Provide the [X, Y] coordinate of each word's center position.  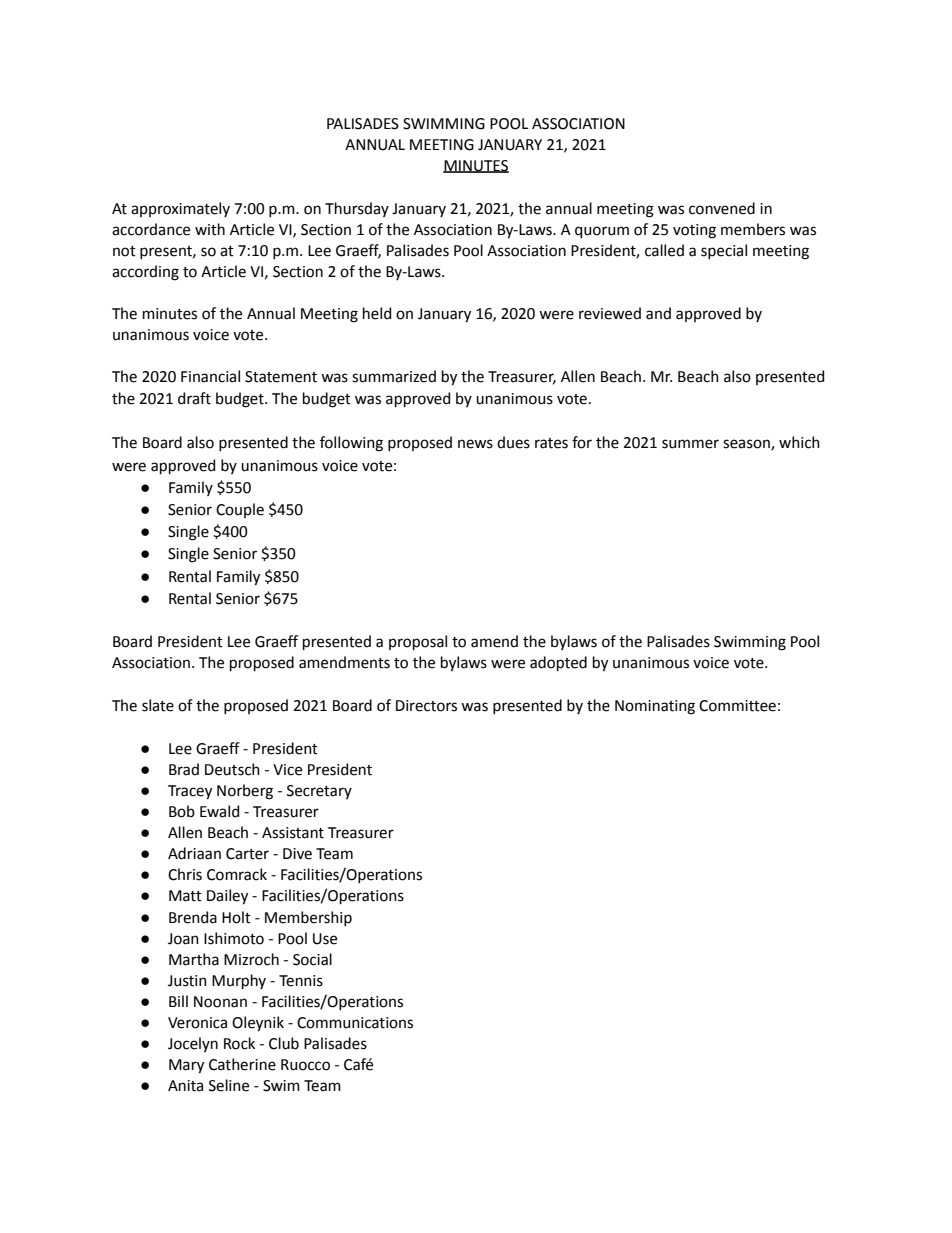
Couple [240, 510]
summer [690, 444]
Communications [355, 1023]
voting [694, 231]
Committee [737, 706]
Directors [426, 706]
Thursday [357, 209]
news [475, 444]
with [210, 229]
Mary [186, 1066]
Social [312, 959]
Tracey [190, 792]
